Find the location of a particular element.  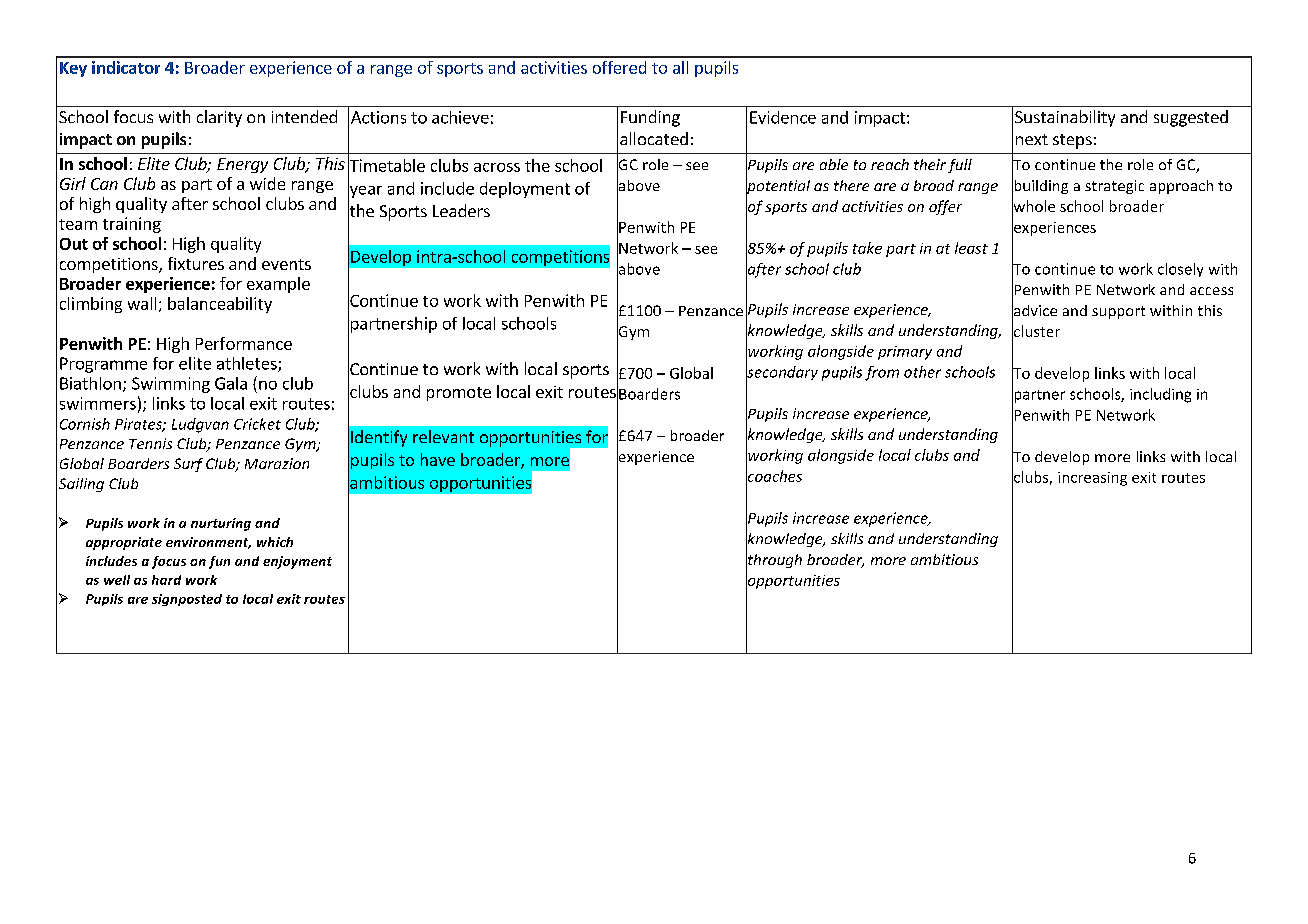

Funding is located at coordinates (650, 118).
